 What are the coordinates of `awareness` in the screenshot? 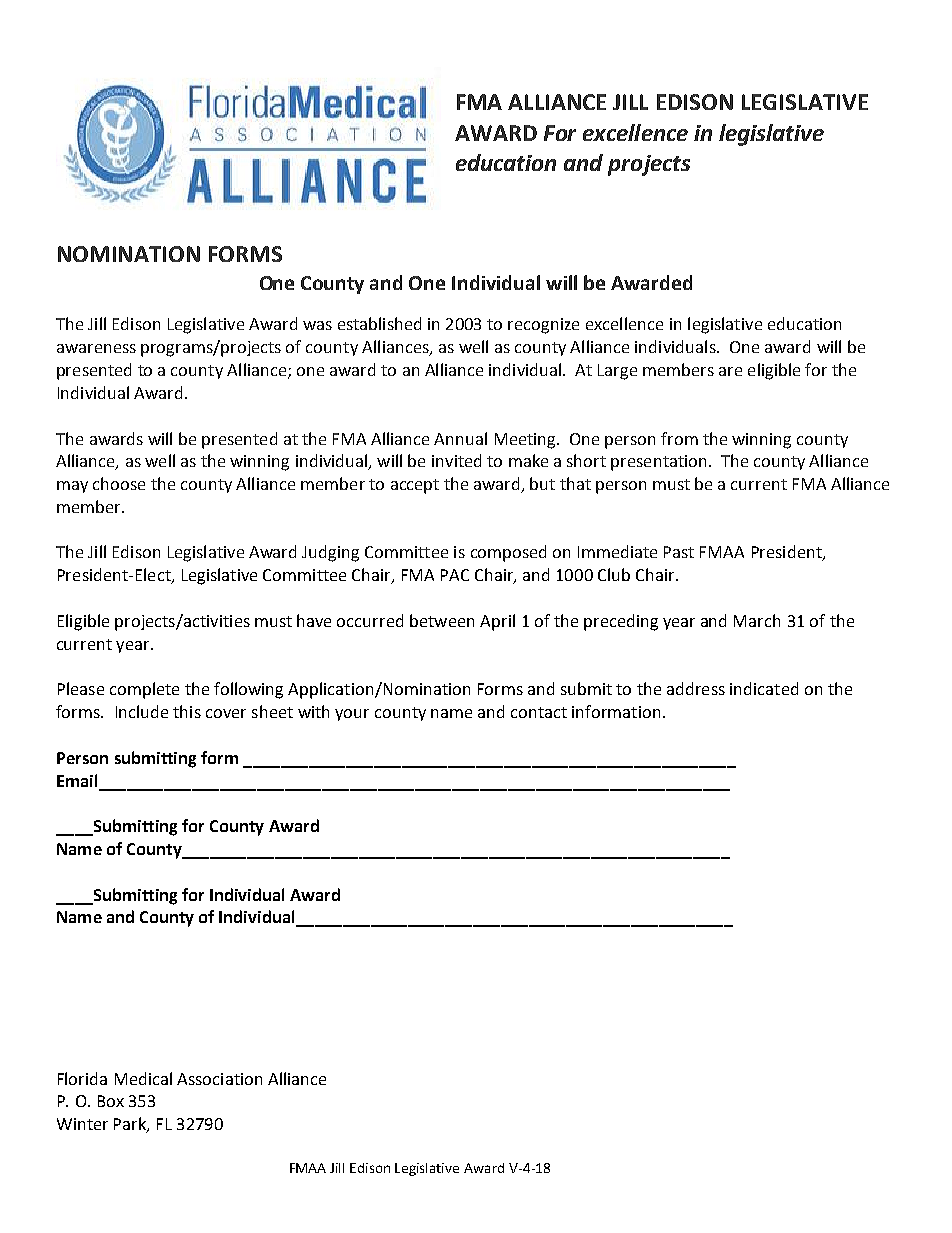 It's located at (96, 348).
